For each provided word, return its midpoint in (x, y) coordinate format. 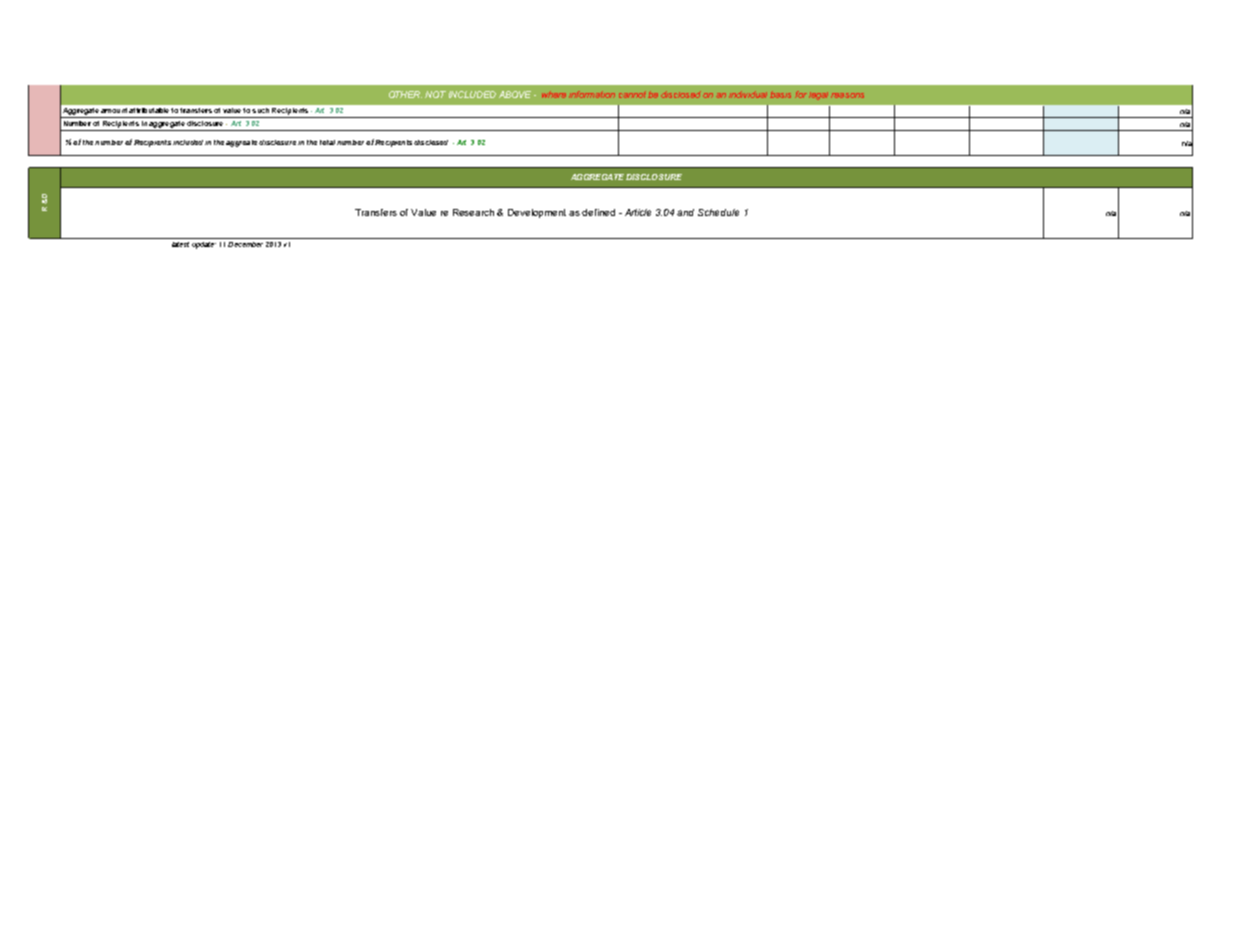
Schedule (718, 212)
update (204, 245)
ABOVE (515, 94)
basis (780, 94)
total (327, 142)
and (685, 212)
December (245, 244)
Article (638, 212)
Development (537, 213)
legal (818, 96)
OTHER (405, 94)
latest (180, 244)
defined (598, 212)
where (554, 94)
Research (473, 212)
